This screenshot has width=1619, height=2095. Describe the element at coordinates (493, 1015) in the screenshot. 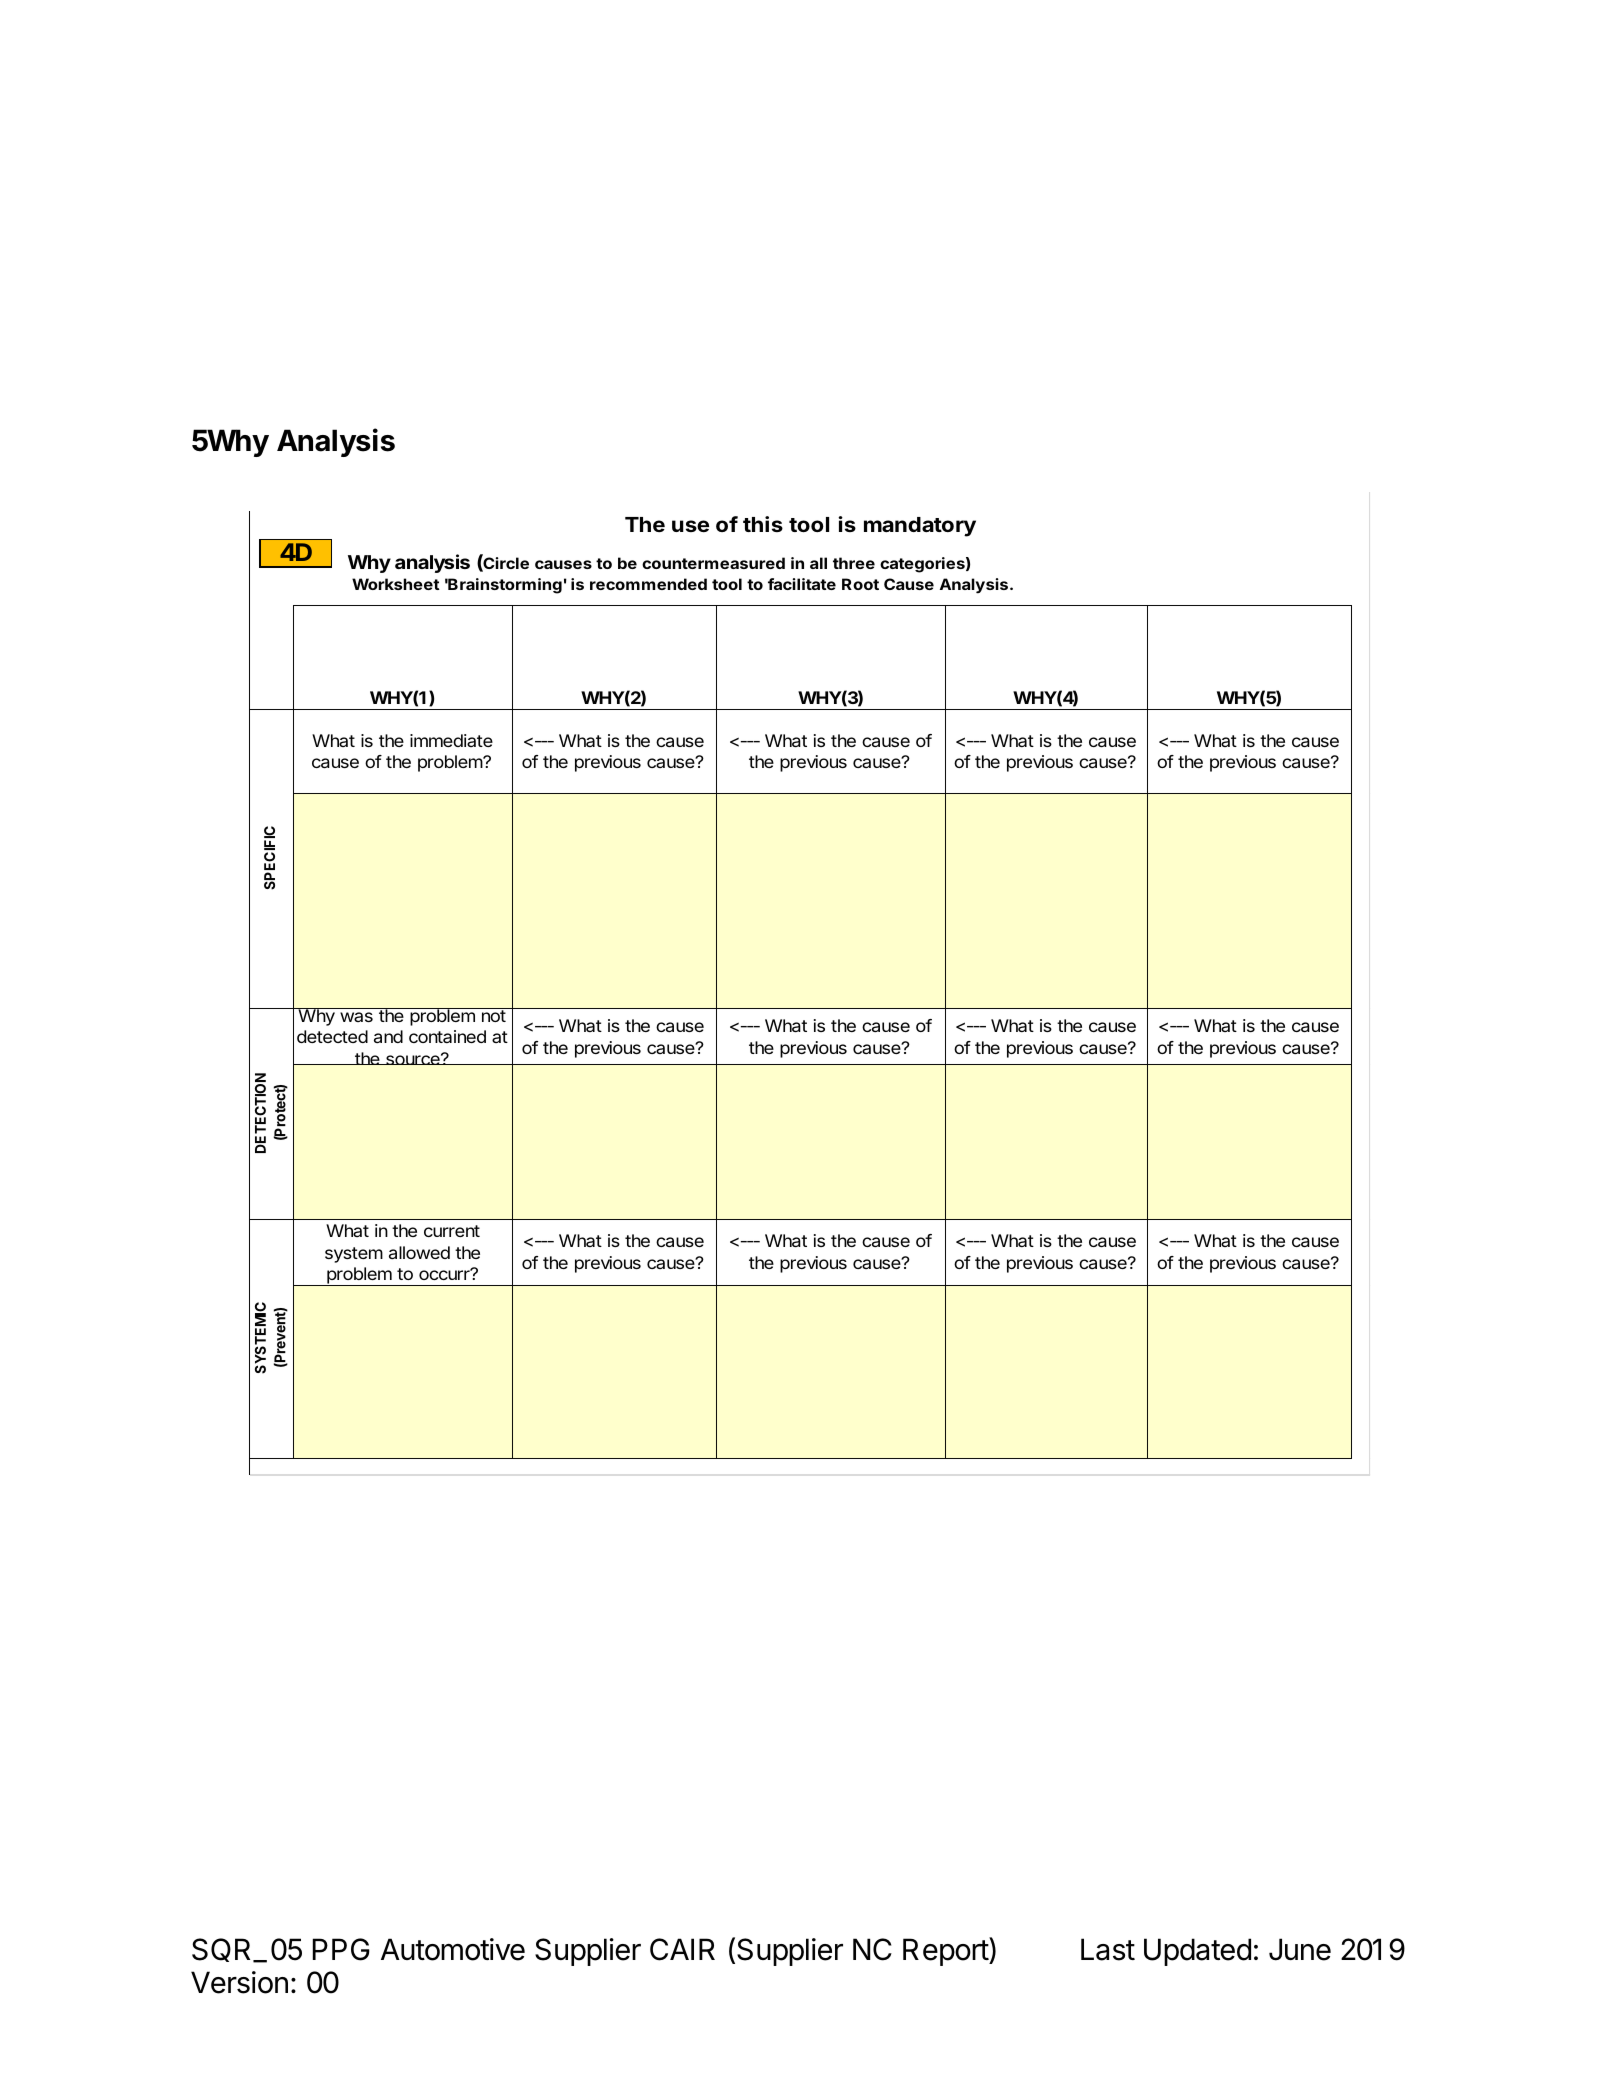

I see `not` at that location.
